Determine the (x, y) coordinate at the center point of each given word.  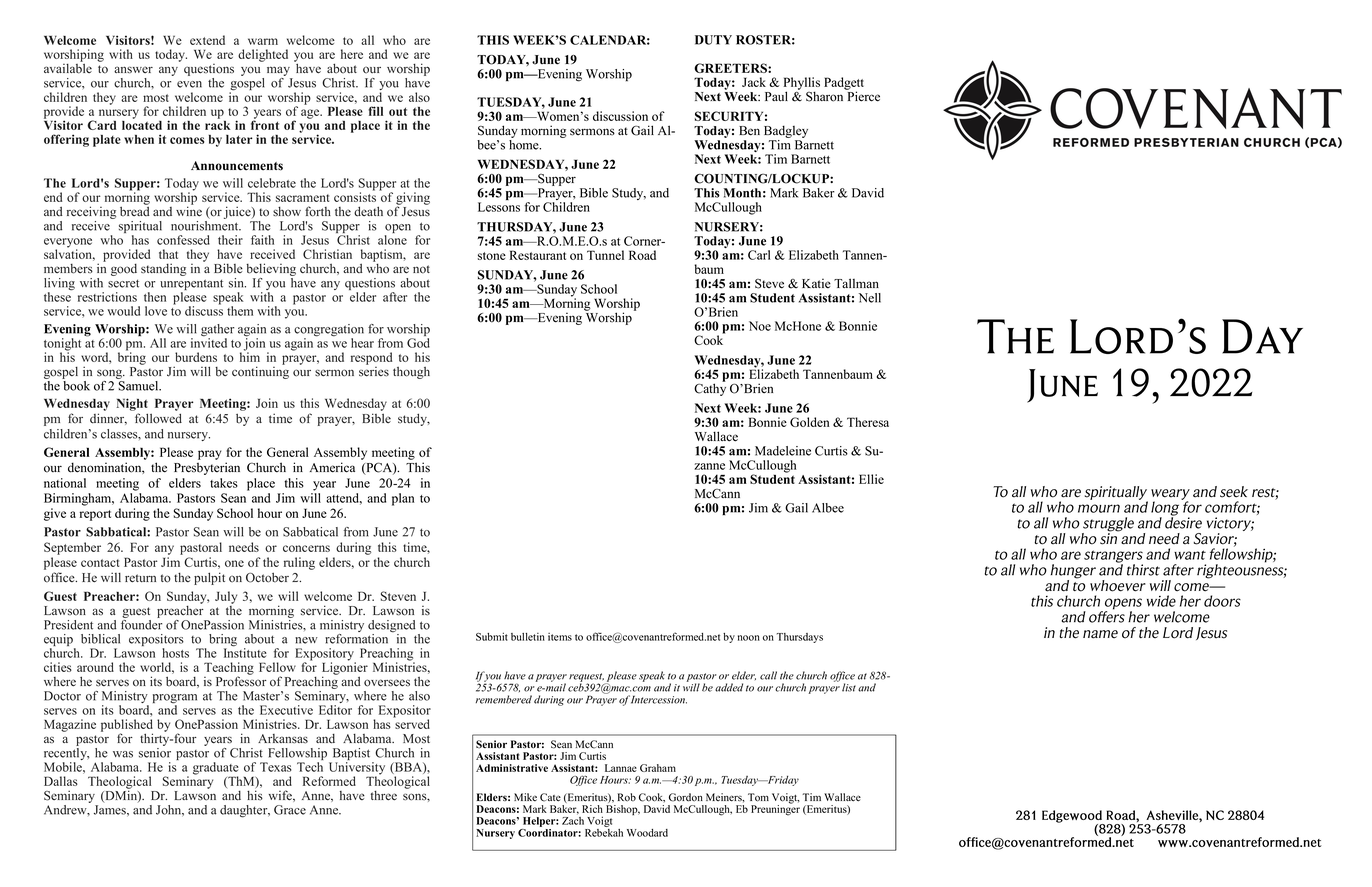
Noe (760, 326)
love (156, 311)
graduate (216, 769)
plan (403, 499)
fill (375, 111)
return (140, 578)
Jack (754, 82)
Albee (828, 508)
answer (133, 70)
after (395, 297)
